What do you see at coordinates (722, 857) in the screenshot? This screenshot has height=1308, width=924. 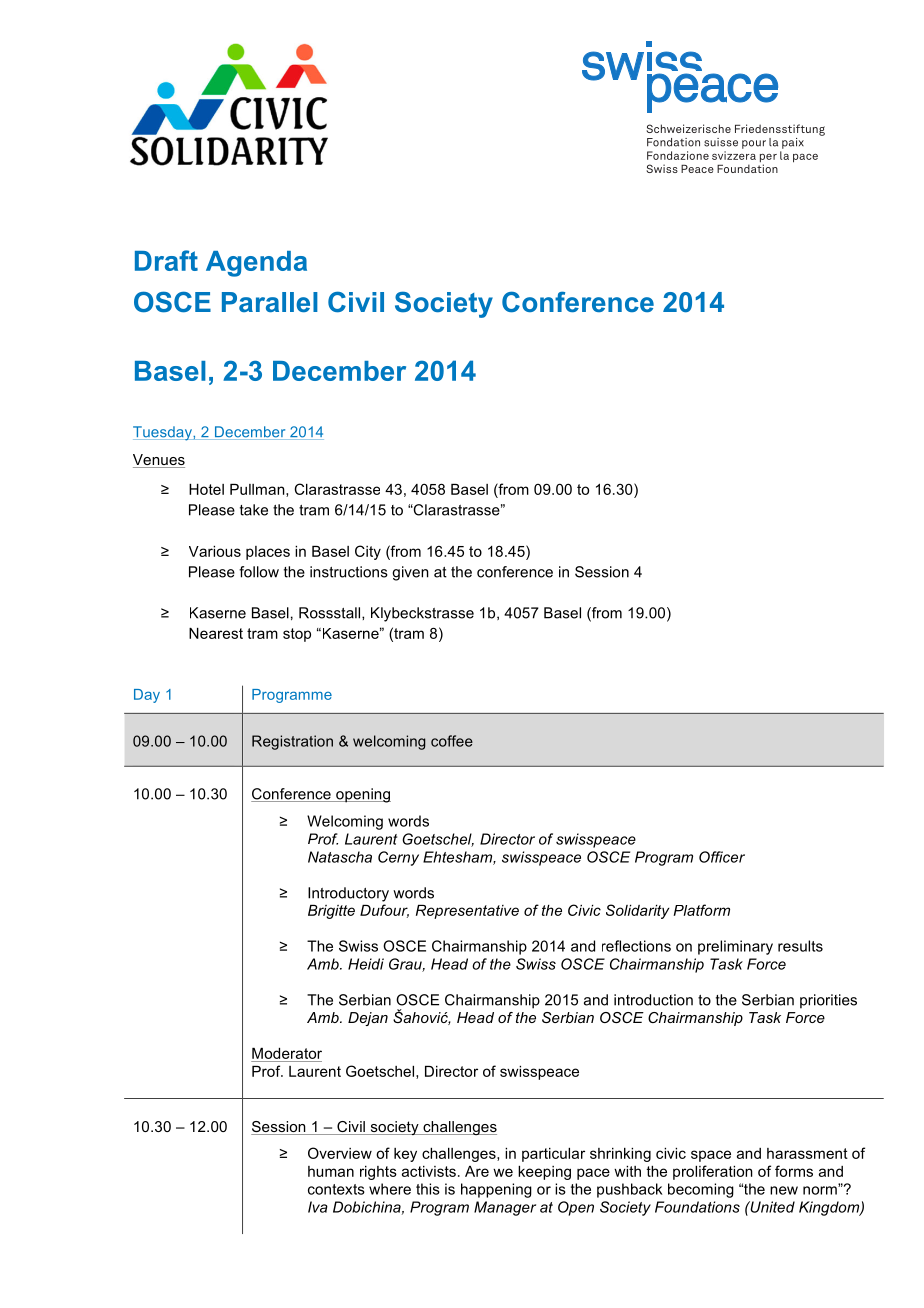 I see `Officer` at bounding box center [722, 857].
